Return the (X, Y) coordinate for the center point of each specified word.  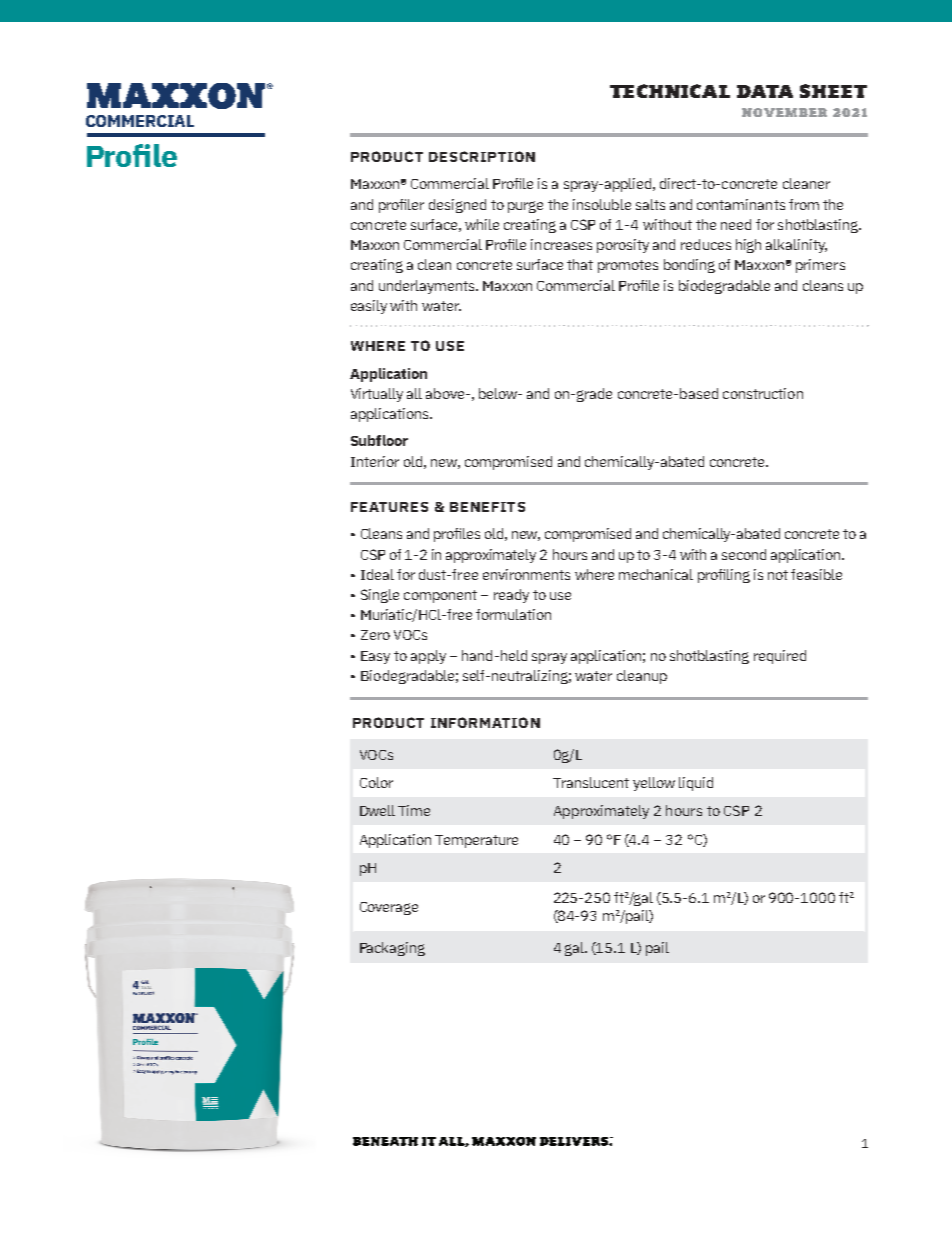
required (780, 657)
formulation (513, 614)
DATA (765, 91)
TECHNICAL (670, 91)
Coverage (389, 908)
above (446, 393)
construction (763, 393)
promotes (628, 266)
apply (428, 657)
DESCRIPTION (482, 156)
